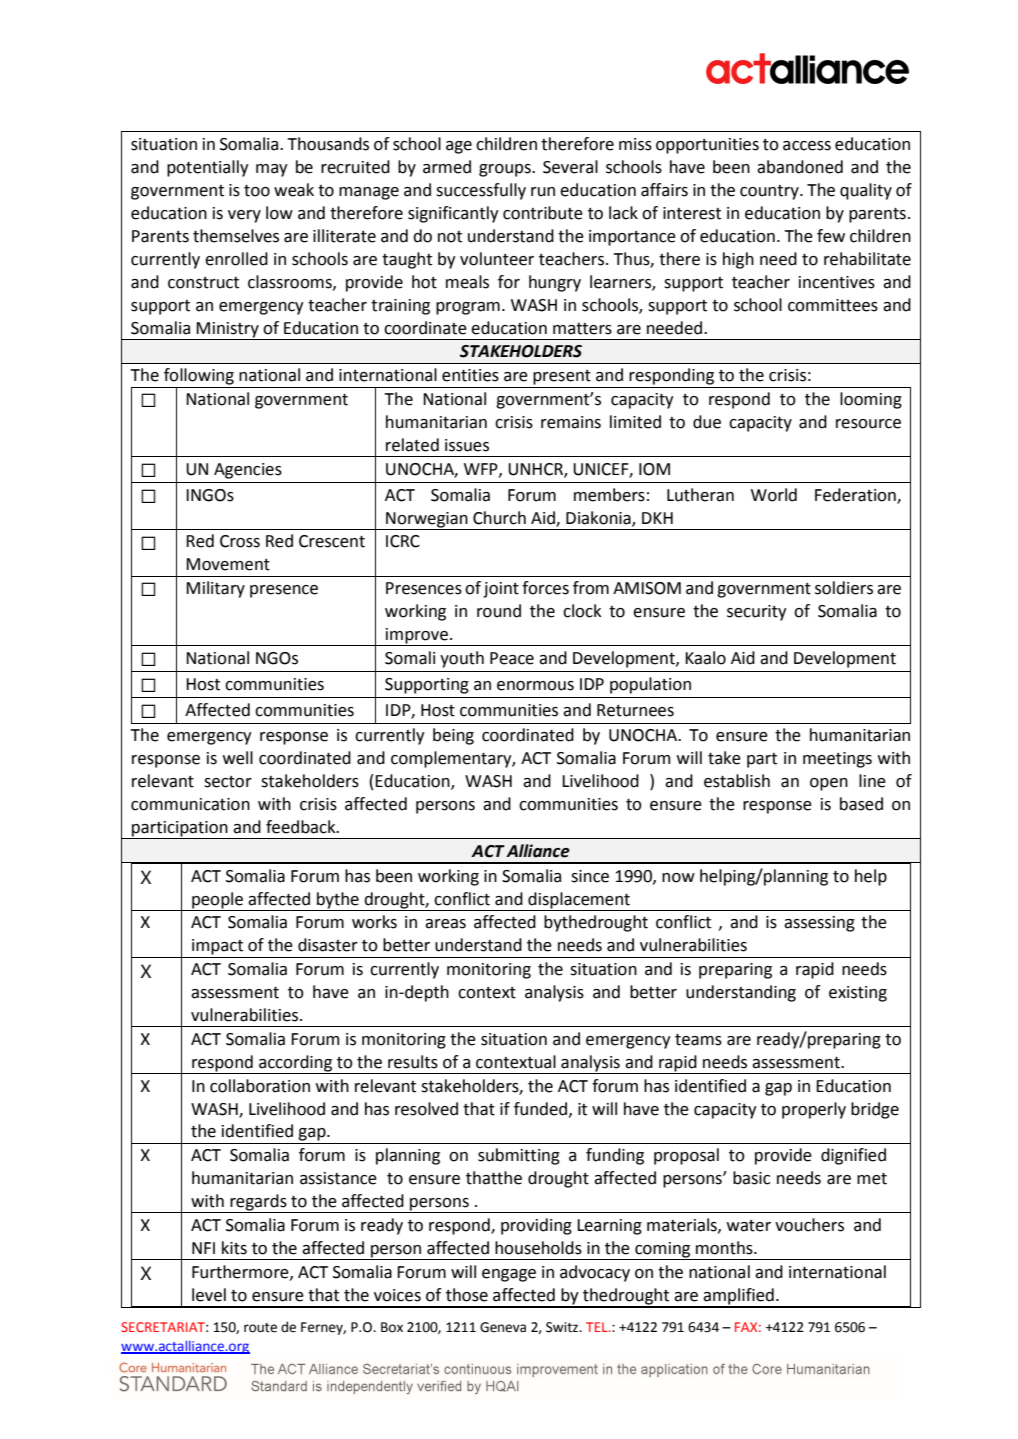  I want to click on collaboration, so click(260, 1086).
